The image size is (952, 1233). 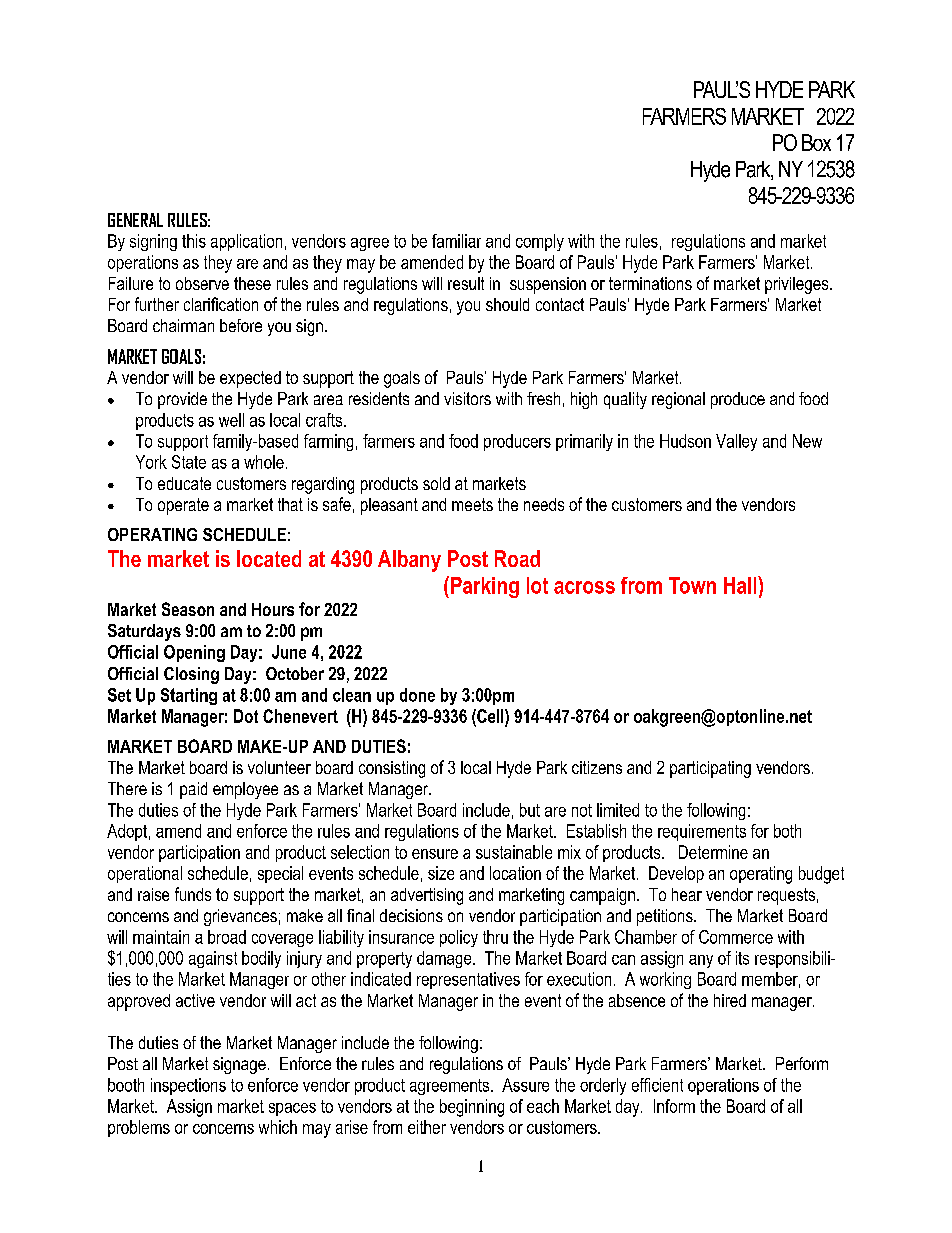 What do you see at coordinates (135, 220) in the document?
I see `GENERAL` at bounding box center [135, 220].
